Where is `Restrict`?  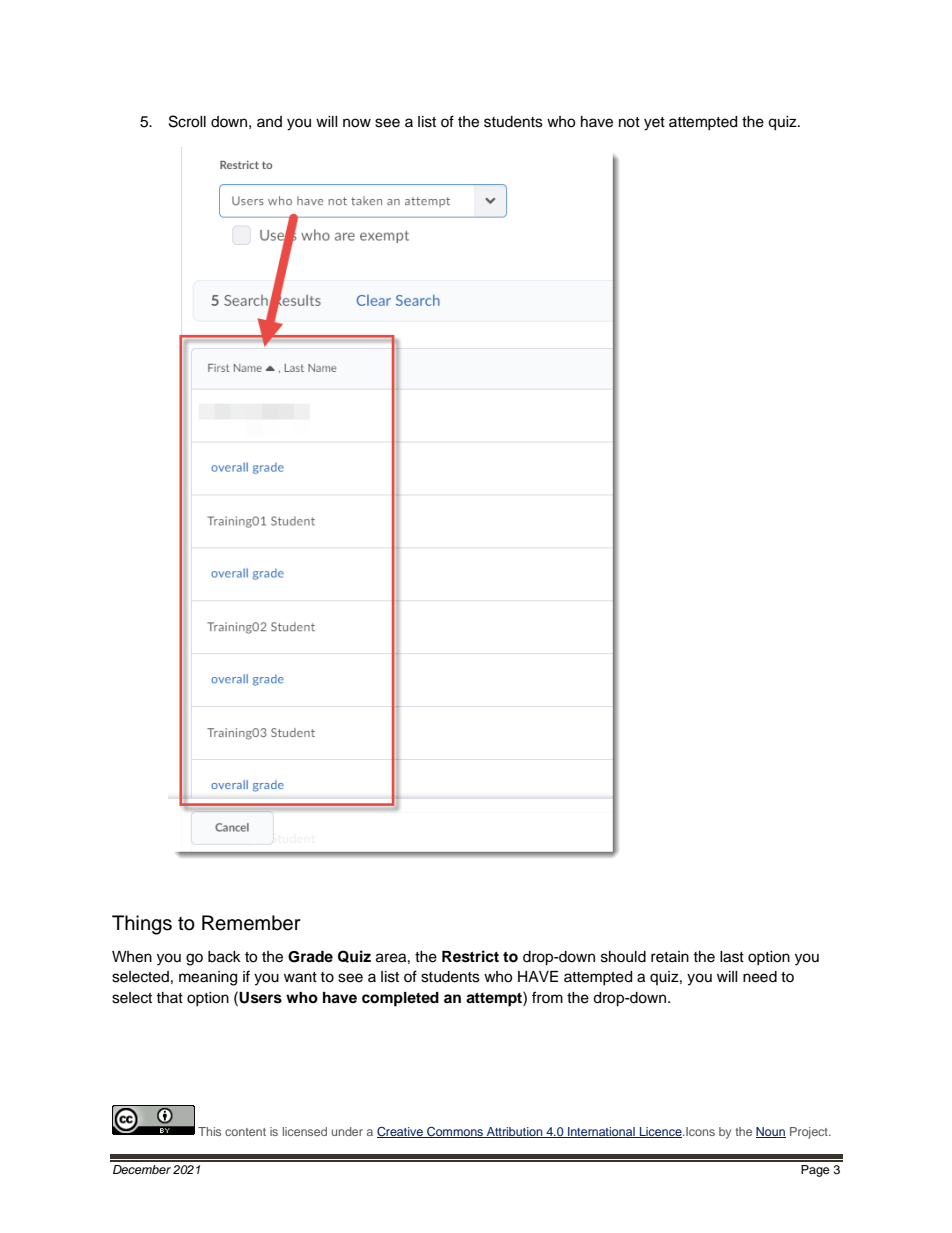
Restrict is located at coordinates (470, 956).
